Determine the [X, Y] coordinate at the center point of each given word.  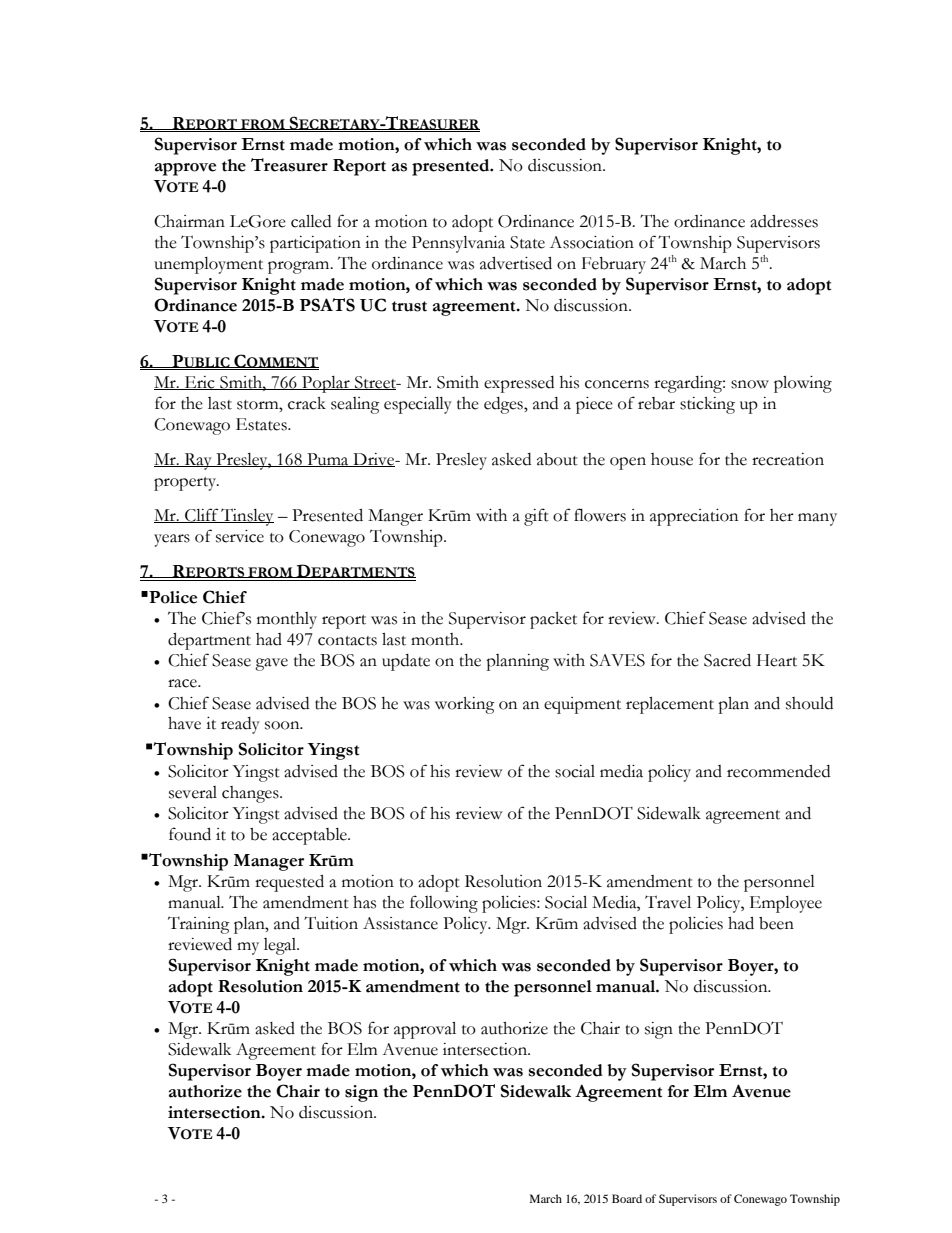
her [782, 515]
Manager [268, 862]
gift [536, 517]
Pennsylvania [458, 244]
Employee [786, 904]
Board [627, 1198]
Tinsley [247, 517]
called [311, 221]
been [776, 923]
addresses [784, 221]
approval [425, 1030]
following [444, 904]
